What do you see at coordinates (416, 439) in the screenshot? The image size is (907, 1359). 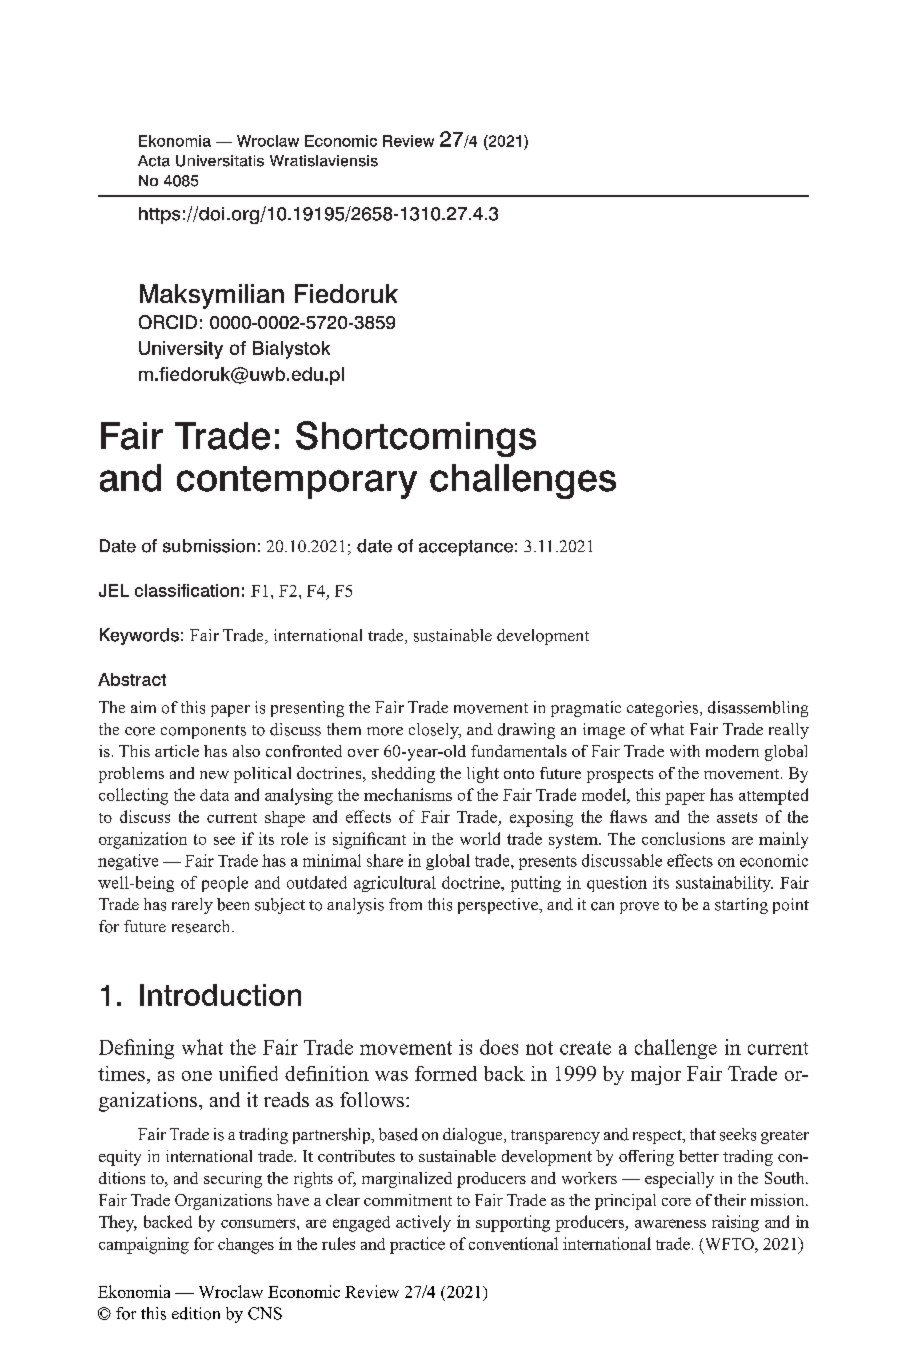 I see `Shortcomings` at bounding box center [416, 439].
